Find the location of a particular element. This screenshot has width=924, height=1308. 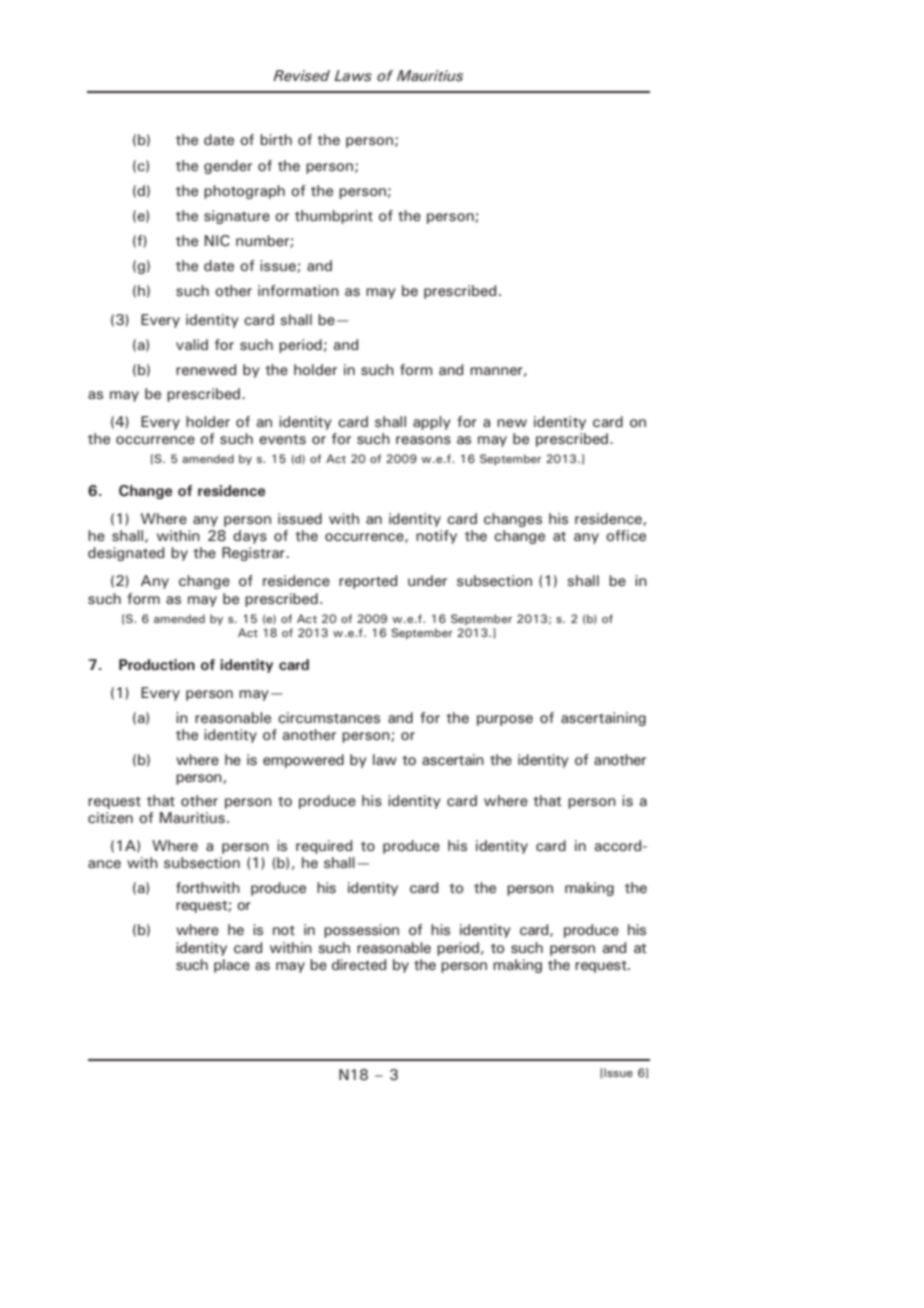

gender is located at coordinates (228, 167).
